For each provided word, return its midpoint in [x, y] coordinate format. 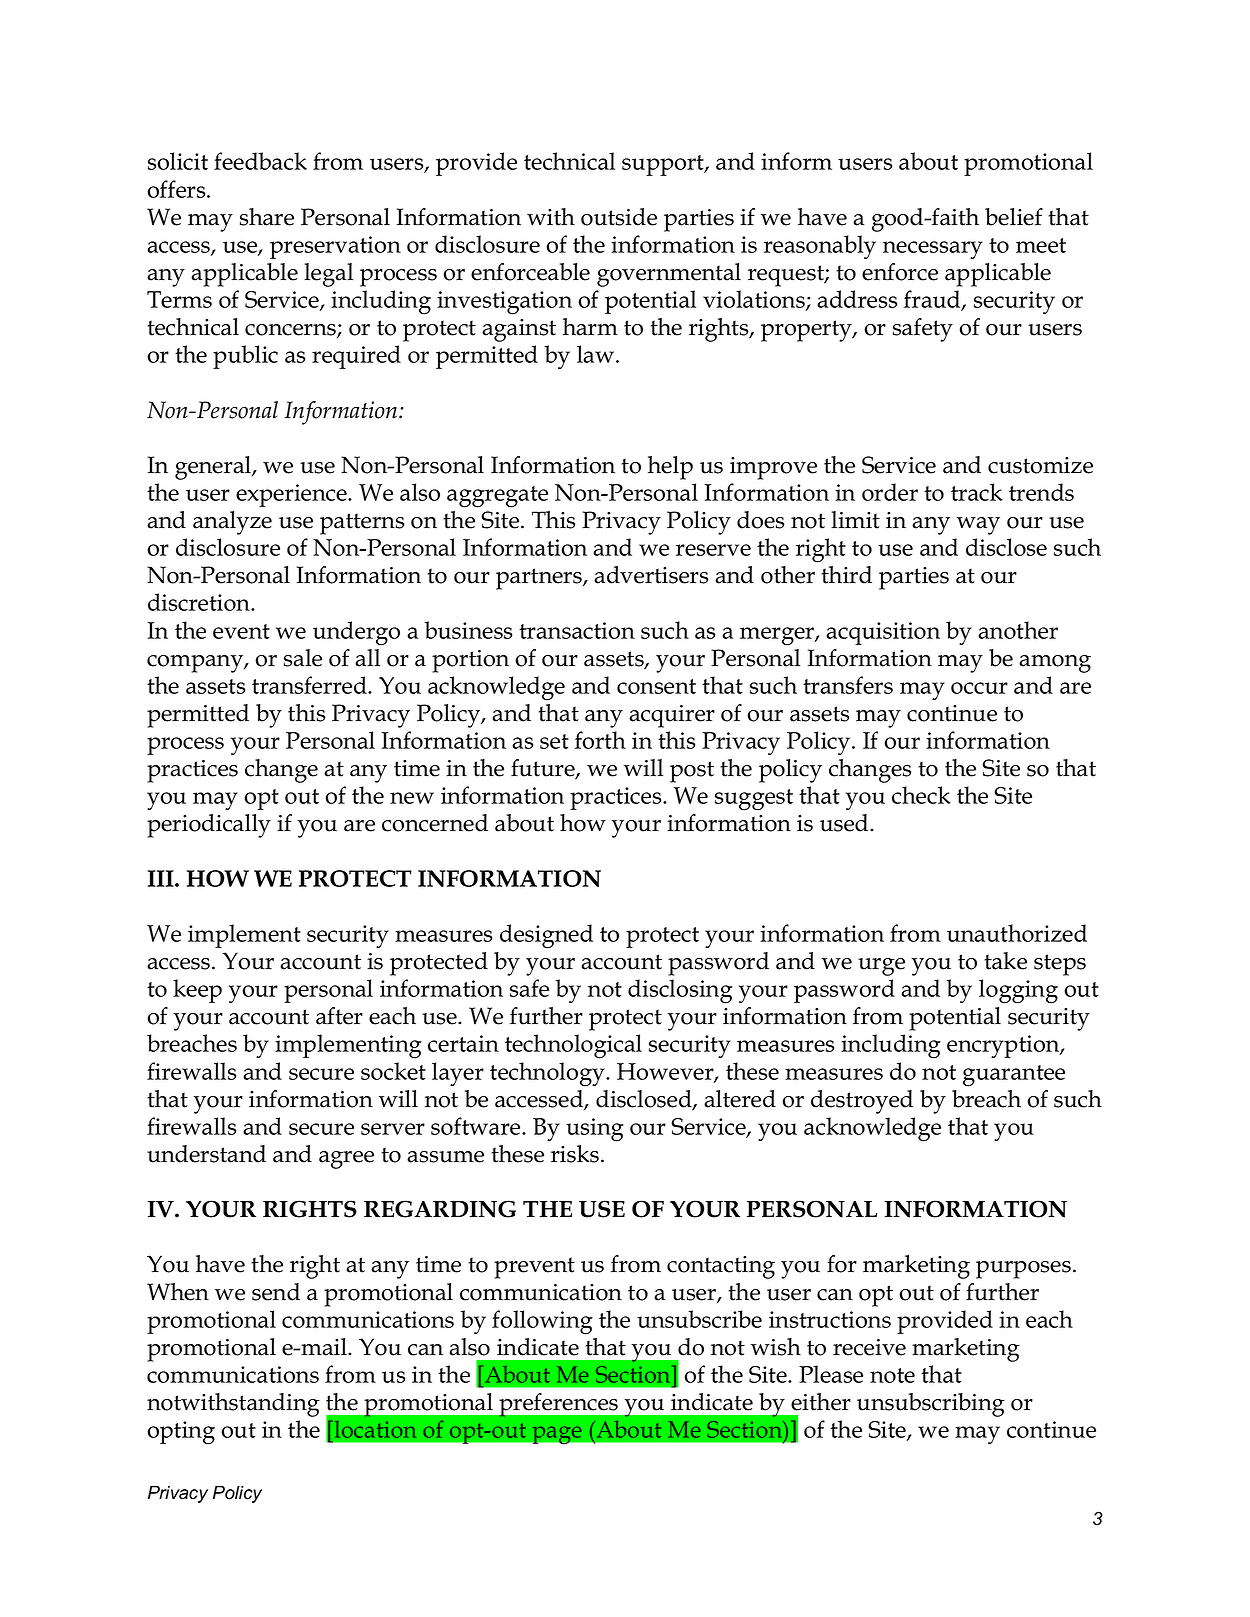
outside [619, 217]
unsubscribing [931, 1405]
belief [1014, 217]
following [542, 1322]
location [375, 1429]
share [267, 217]
